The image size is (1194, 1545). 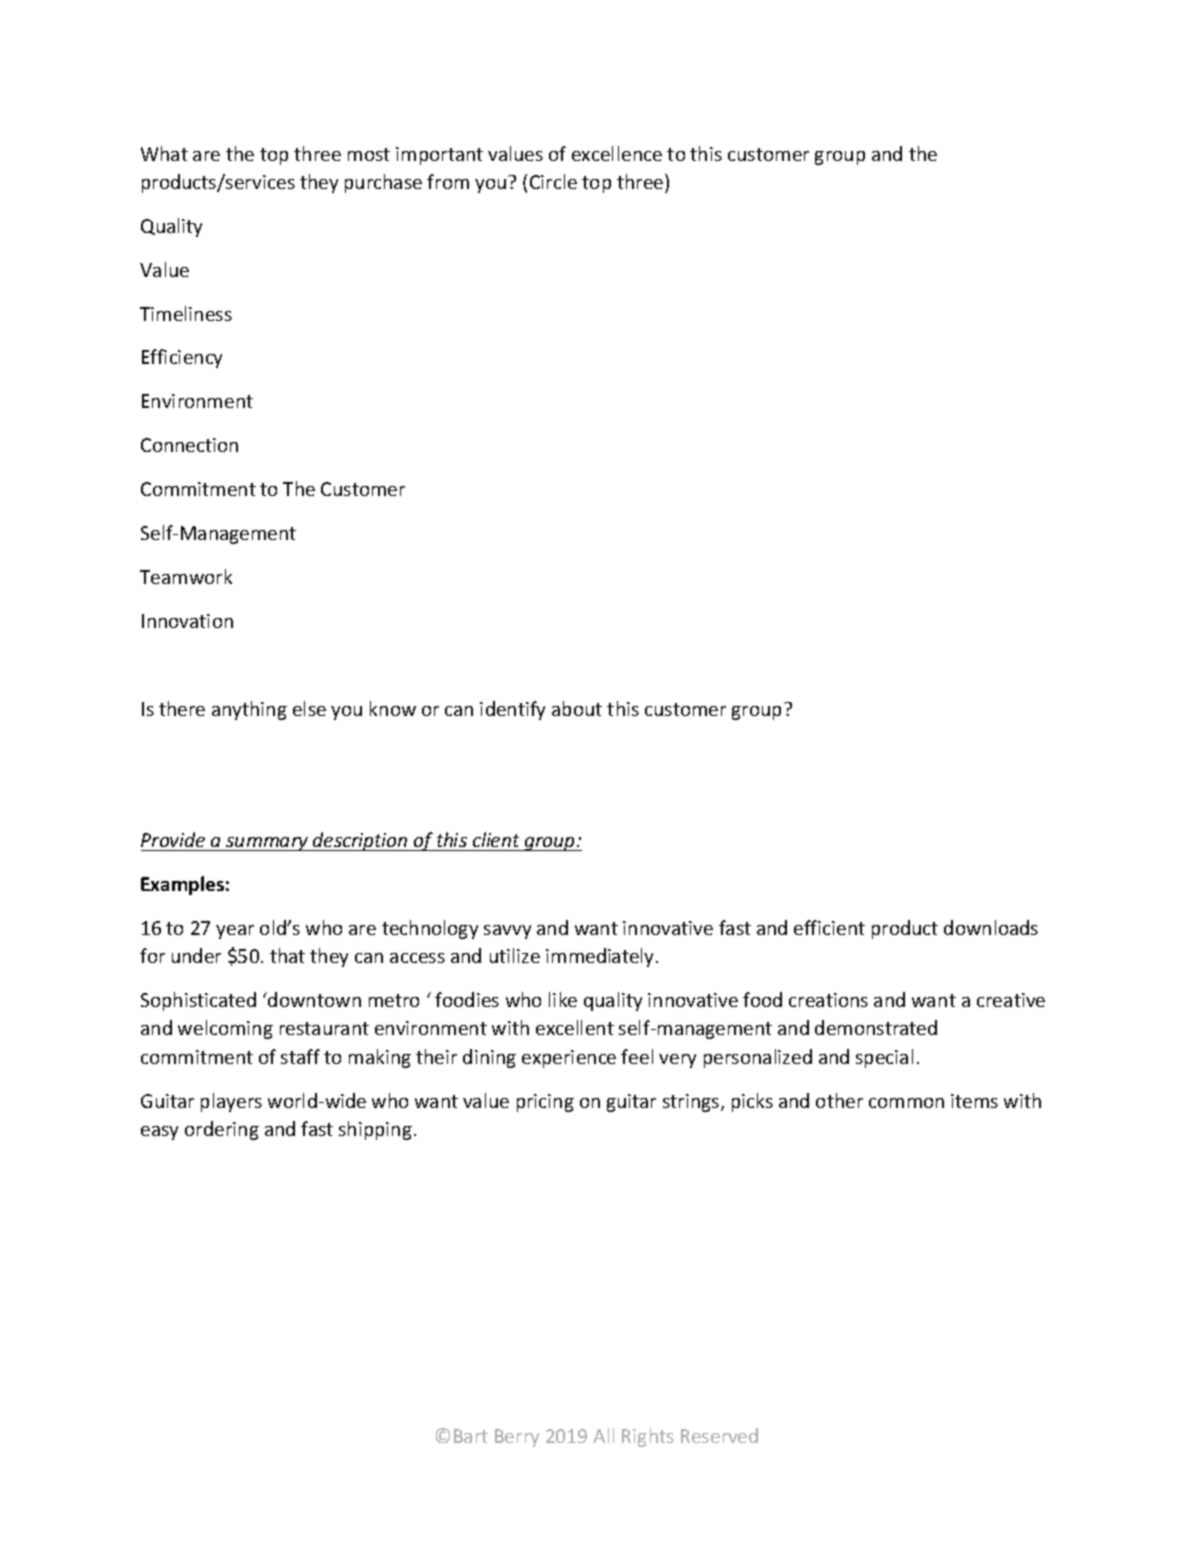 I want to click on What, so click(x=164, y=153).
